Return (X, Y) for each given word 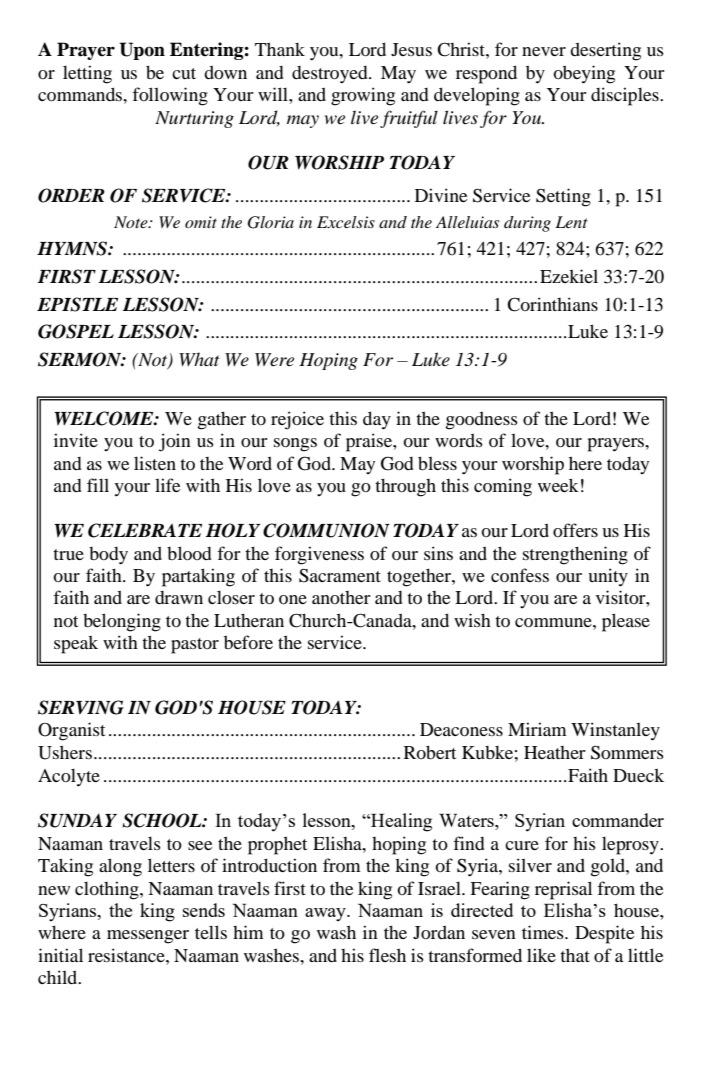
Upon (142, 51)
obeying (584, 74)
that (575, 955)
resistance (127, 955)
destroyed (331, 75)
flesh (387, 955)
